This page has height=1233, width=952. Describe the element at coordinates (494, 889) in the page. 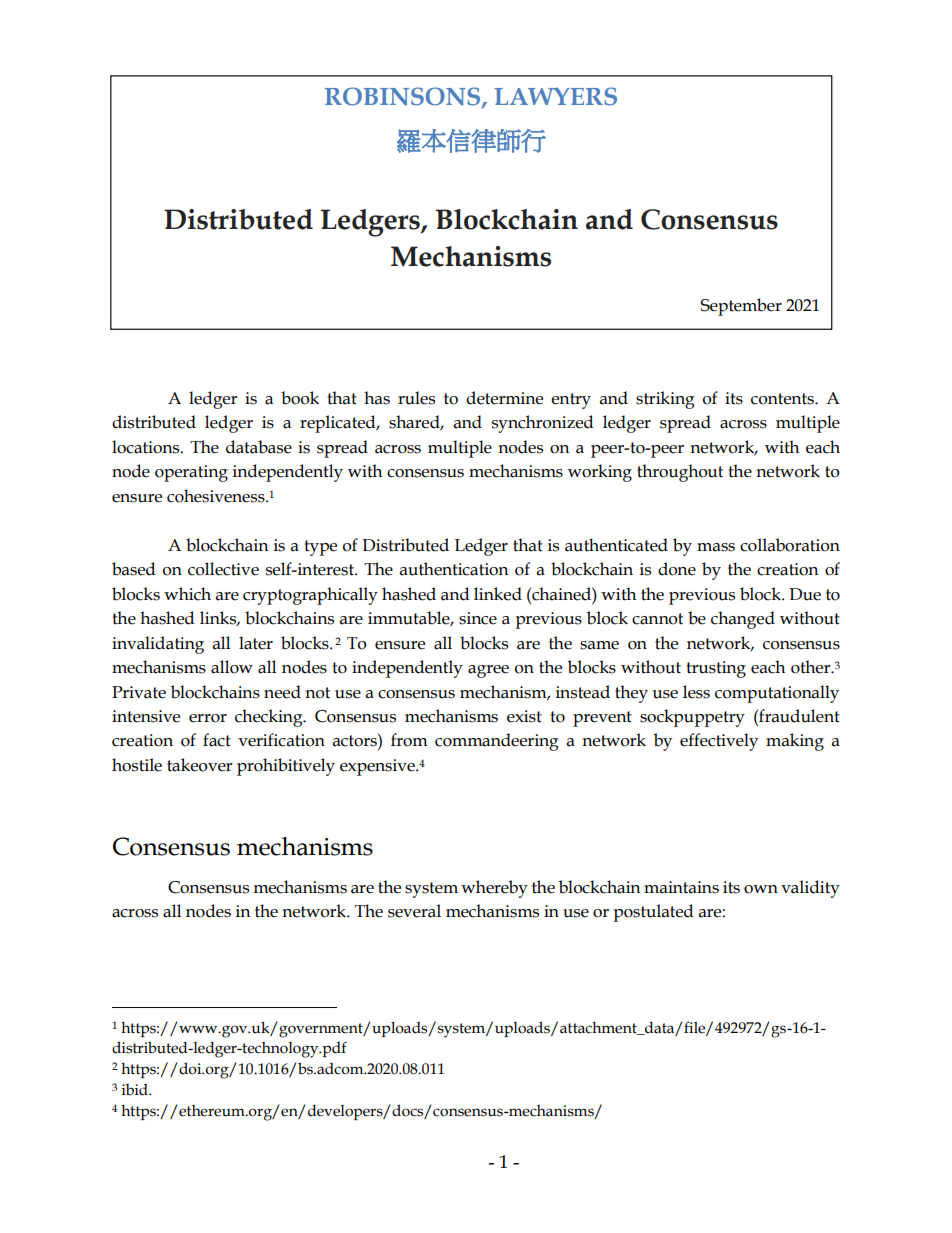

I see `whereby` at that location.
